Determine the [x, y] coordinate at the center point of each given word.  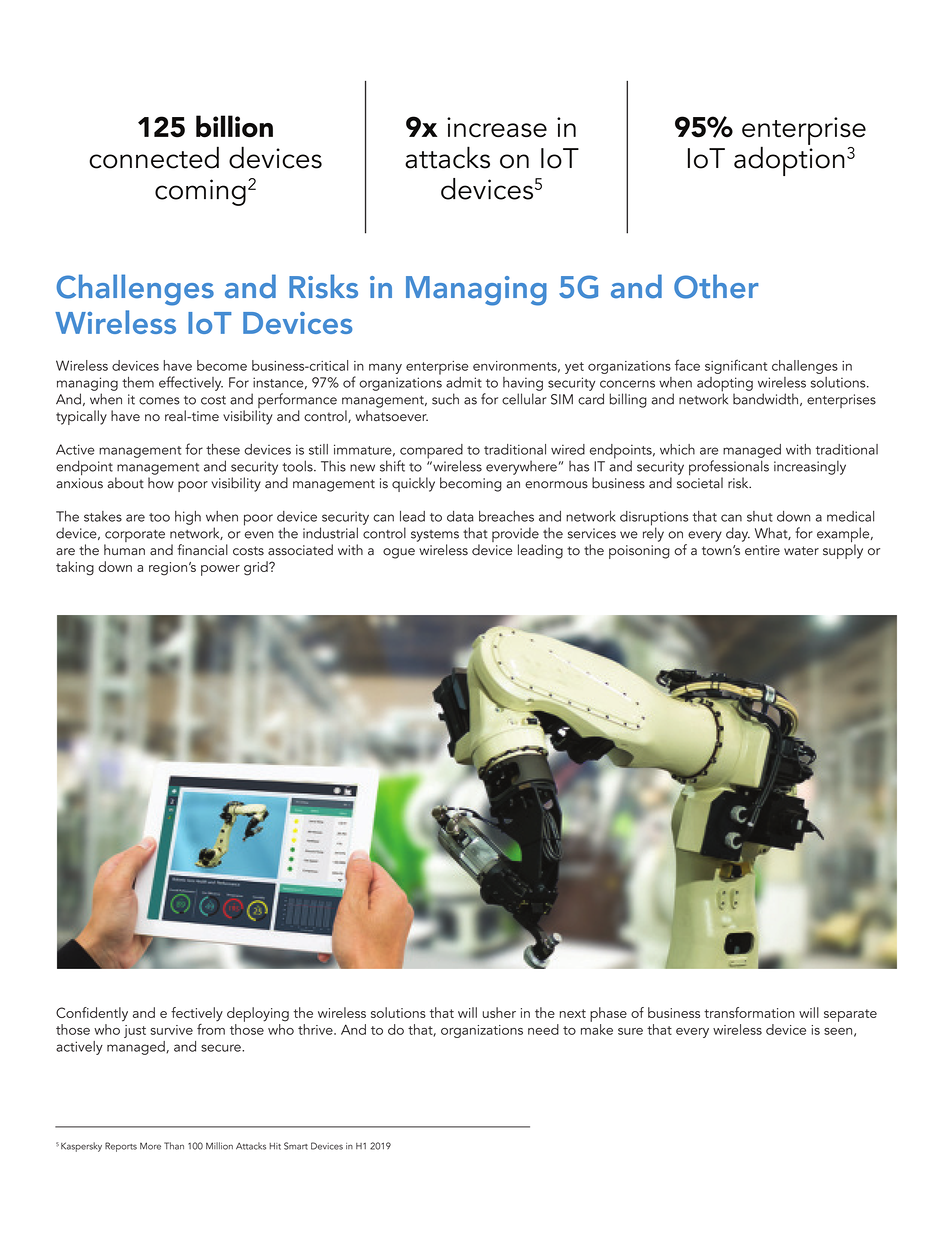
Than [174, 1146]
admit [464, 382]
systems [435, 536]
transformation [749, 1012]
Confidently [92, 1014]
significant [736, 366]
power [220, 570]
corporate [134, 537]
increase [497, 127]
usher [499, 1012]
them [138, 382]
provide [515, 536]
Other [716, 286]
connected [154, 157]
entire [762, 550]
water [801, 551]
